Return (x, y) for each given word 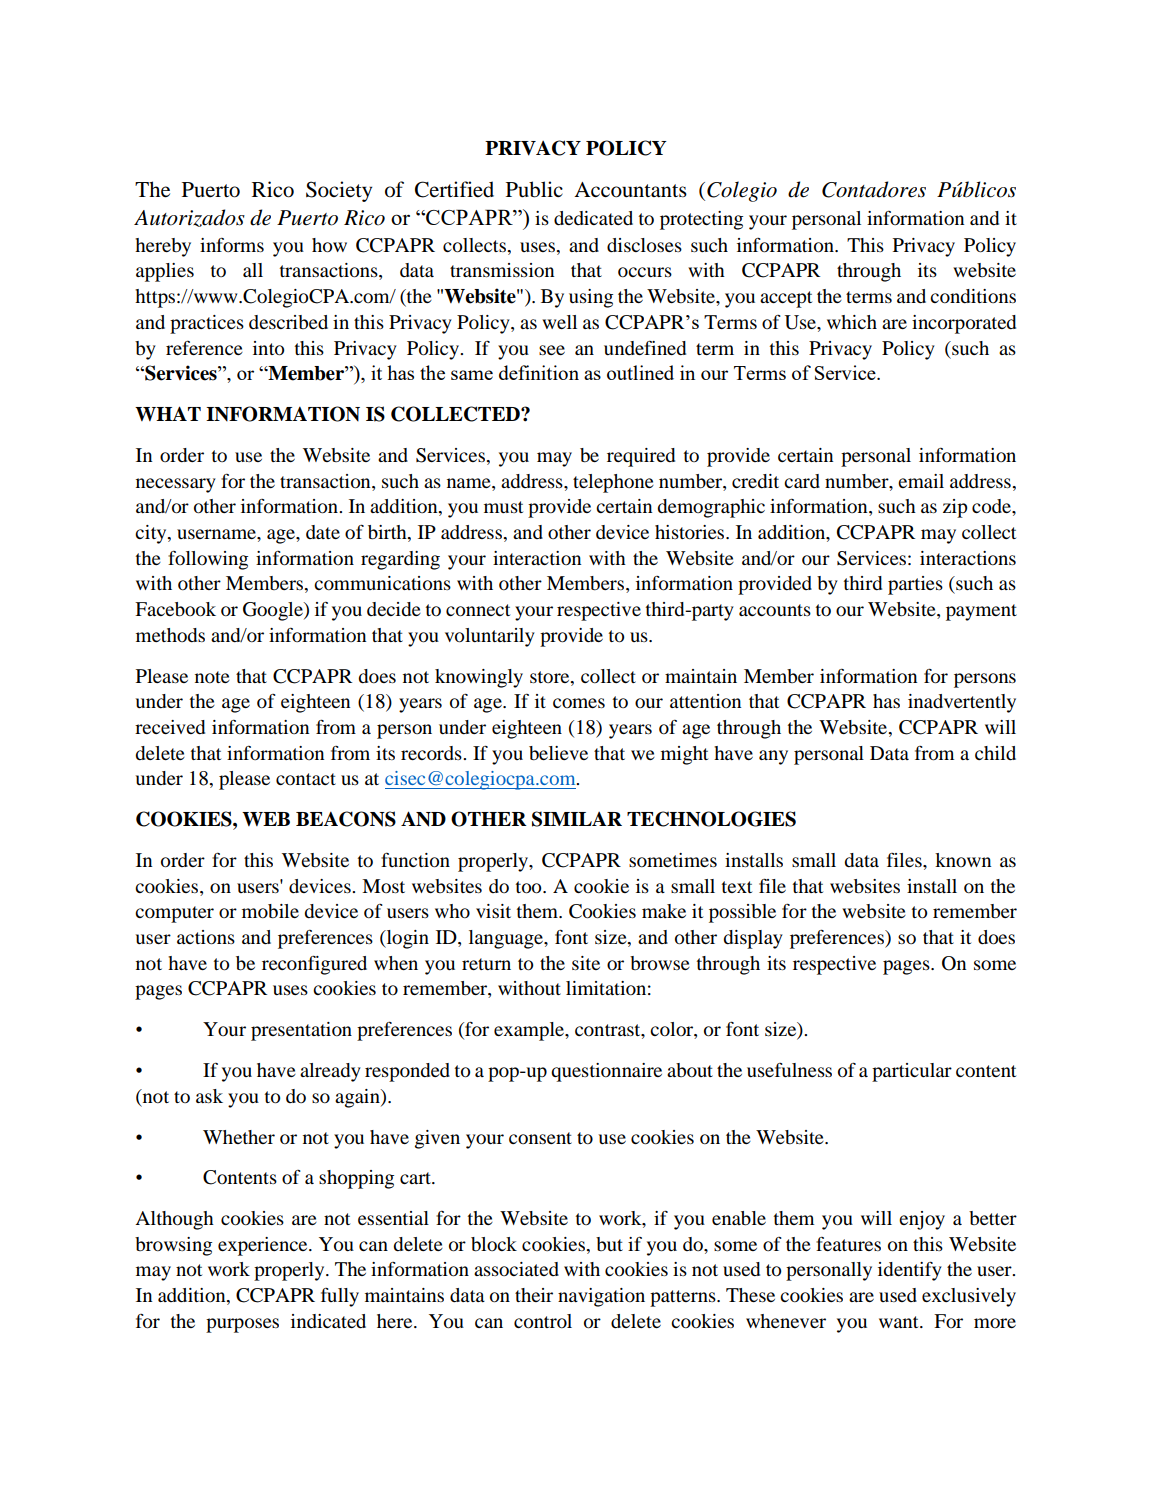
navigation (601, 1297)
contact (306, 779)
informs (232, 245)
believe (558, 753)
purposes (242, 1325)
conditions (973, 296)
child (995, 753)
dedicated (593, 218)
